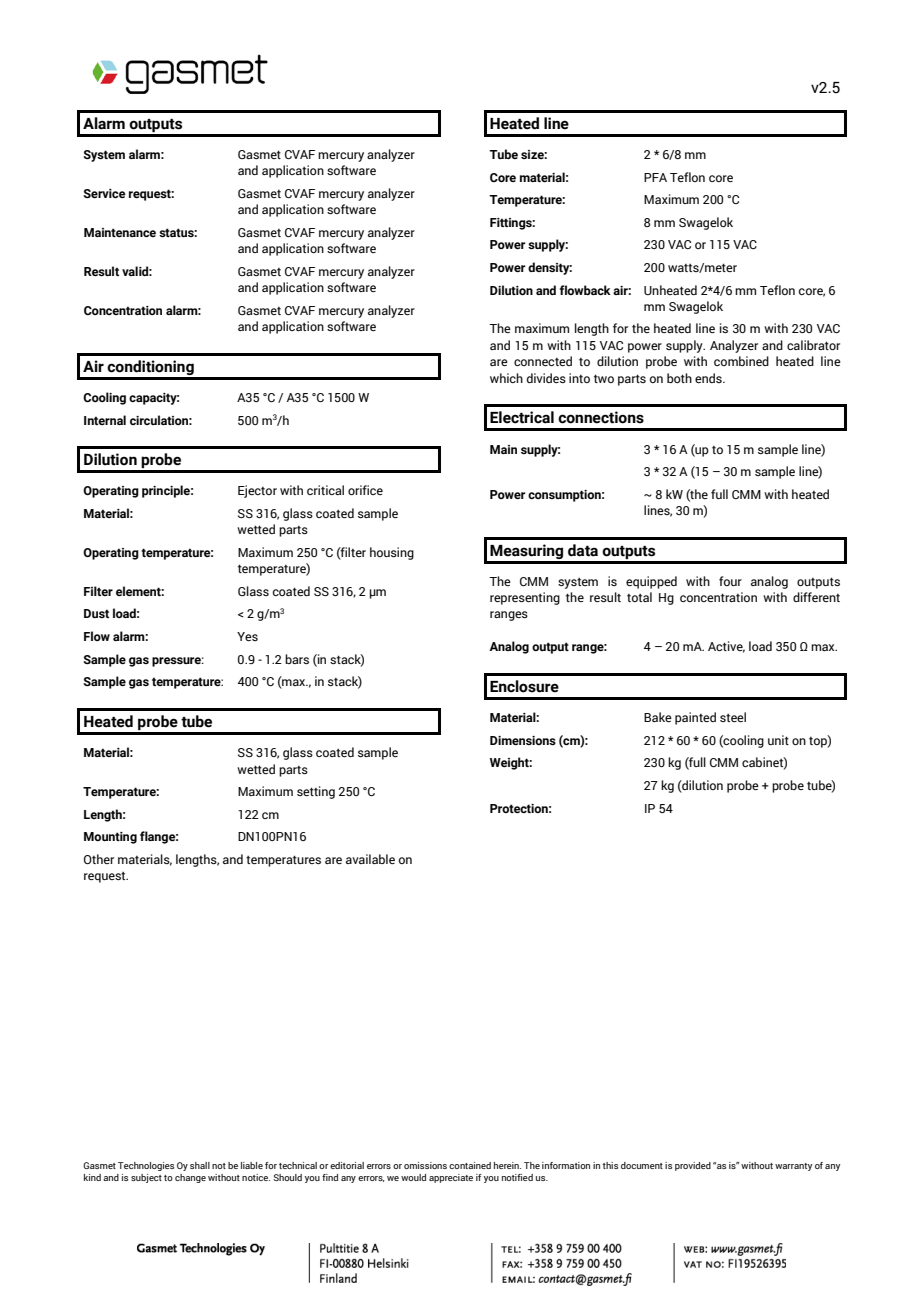  What do you see at coordinates (693, 1166) in the screenshot?
I see `provided` at bounding box center [693, 1166].
